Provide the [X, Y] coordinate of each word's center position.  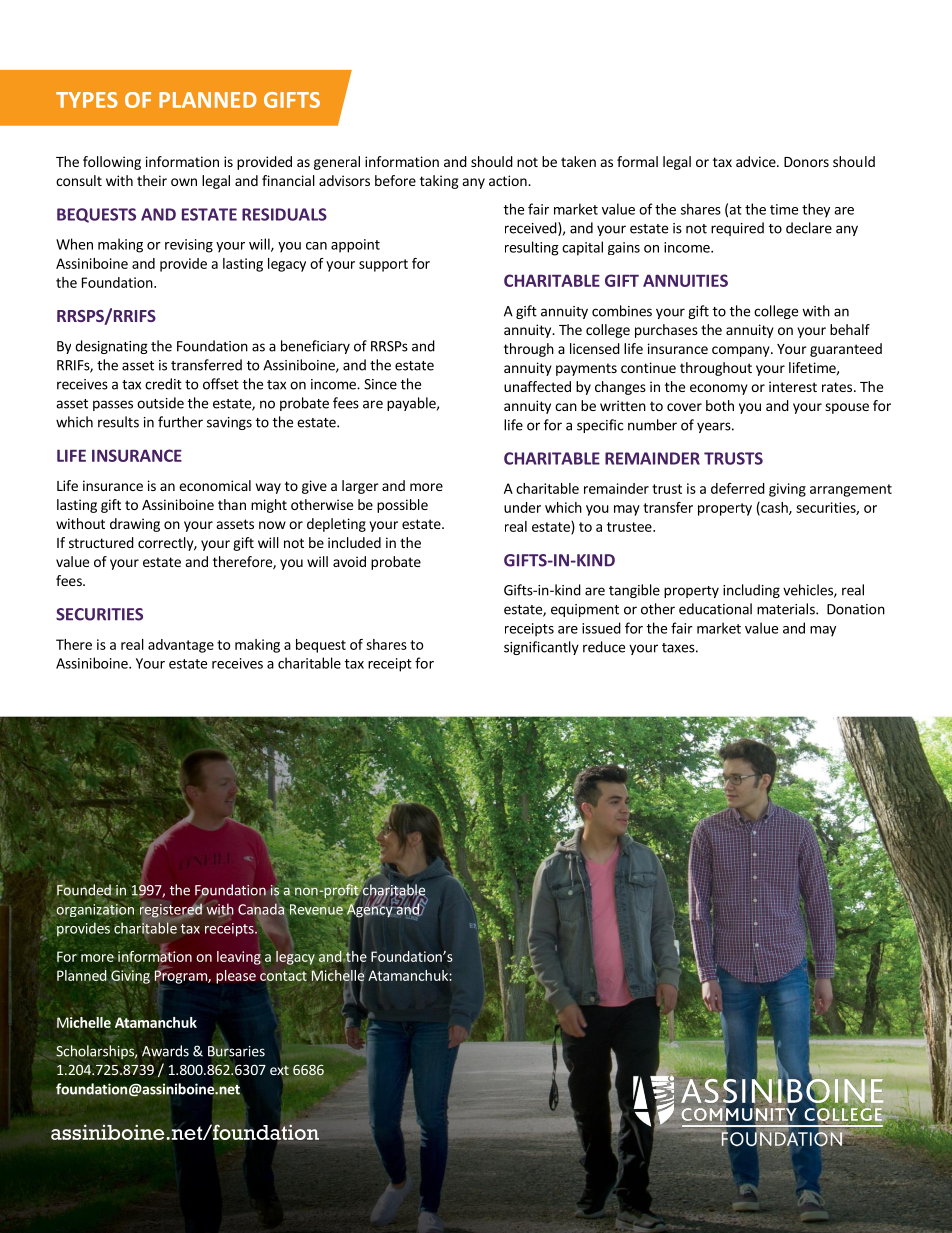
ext [279, 1070]
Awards [165, 1051]
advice [757, 161]
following [112, 163]
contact [283, 976]
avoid [349, 561]
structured [101, 542]
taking [439, 182]
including [751, 591]
